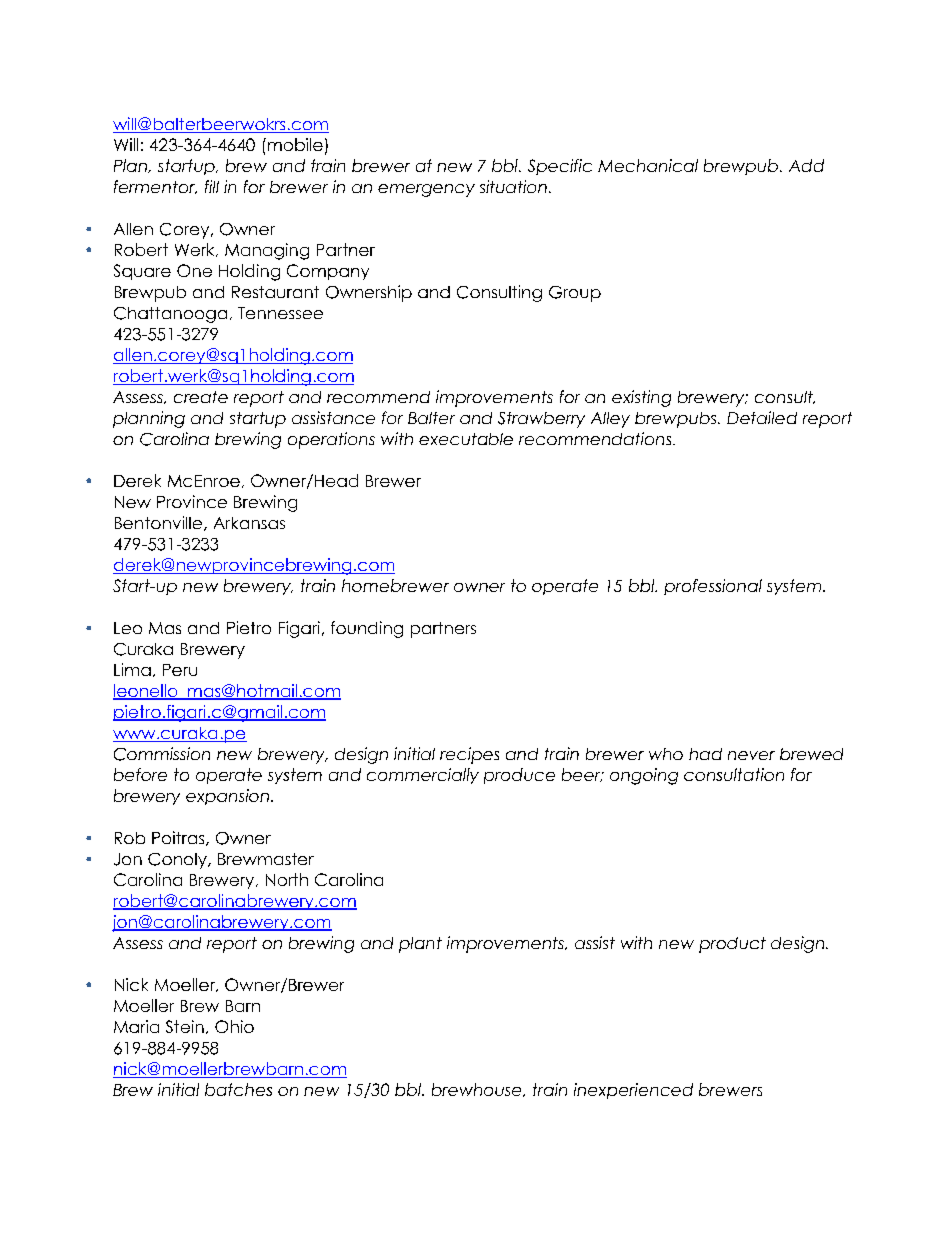 This screenshot has width=952, height=1233. I want to click on recipes, so click(469, 755).
